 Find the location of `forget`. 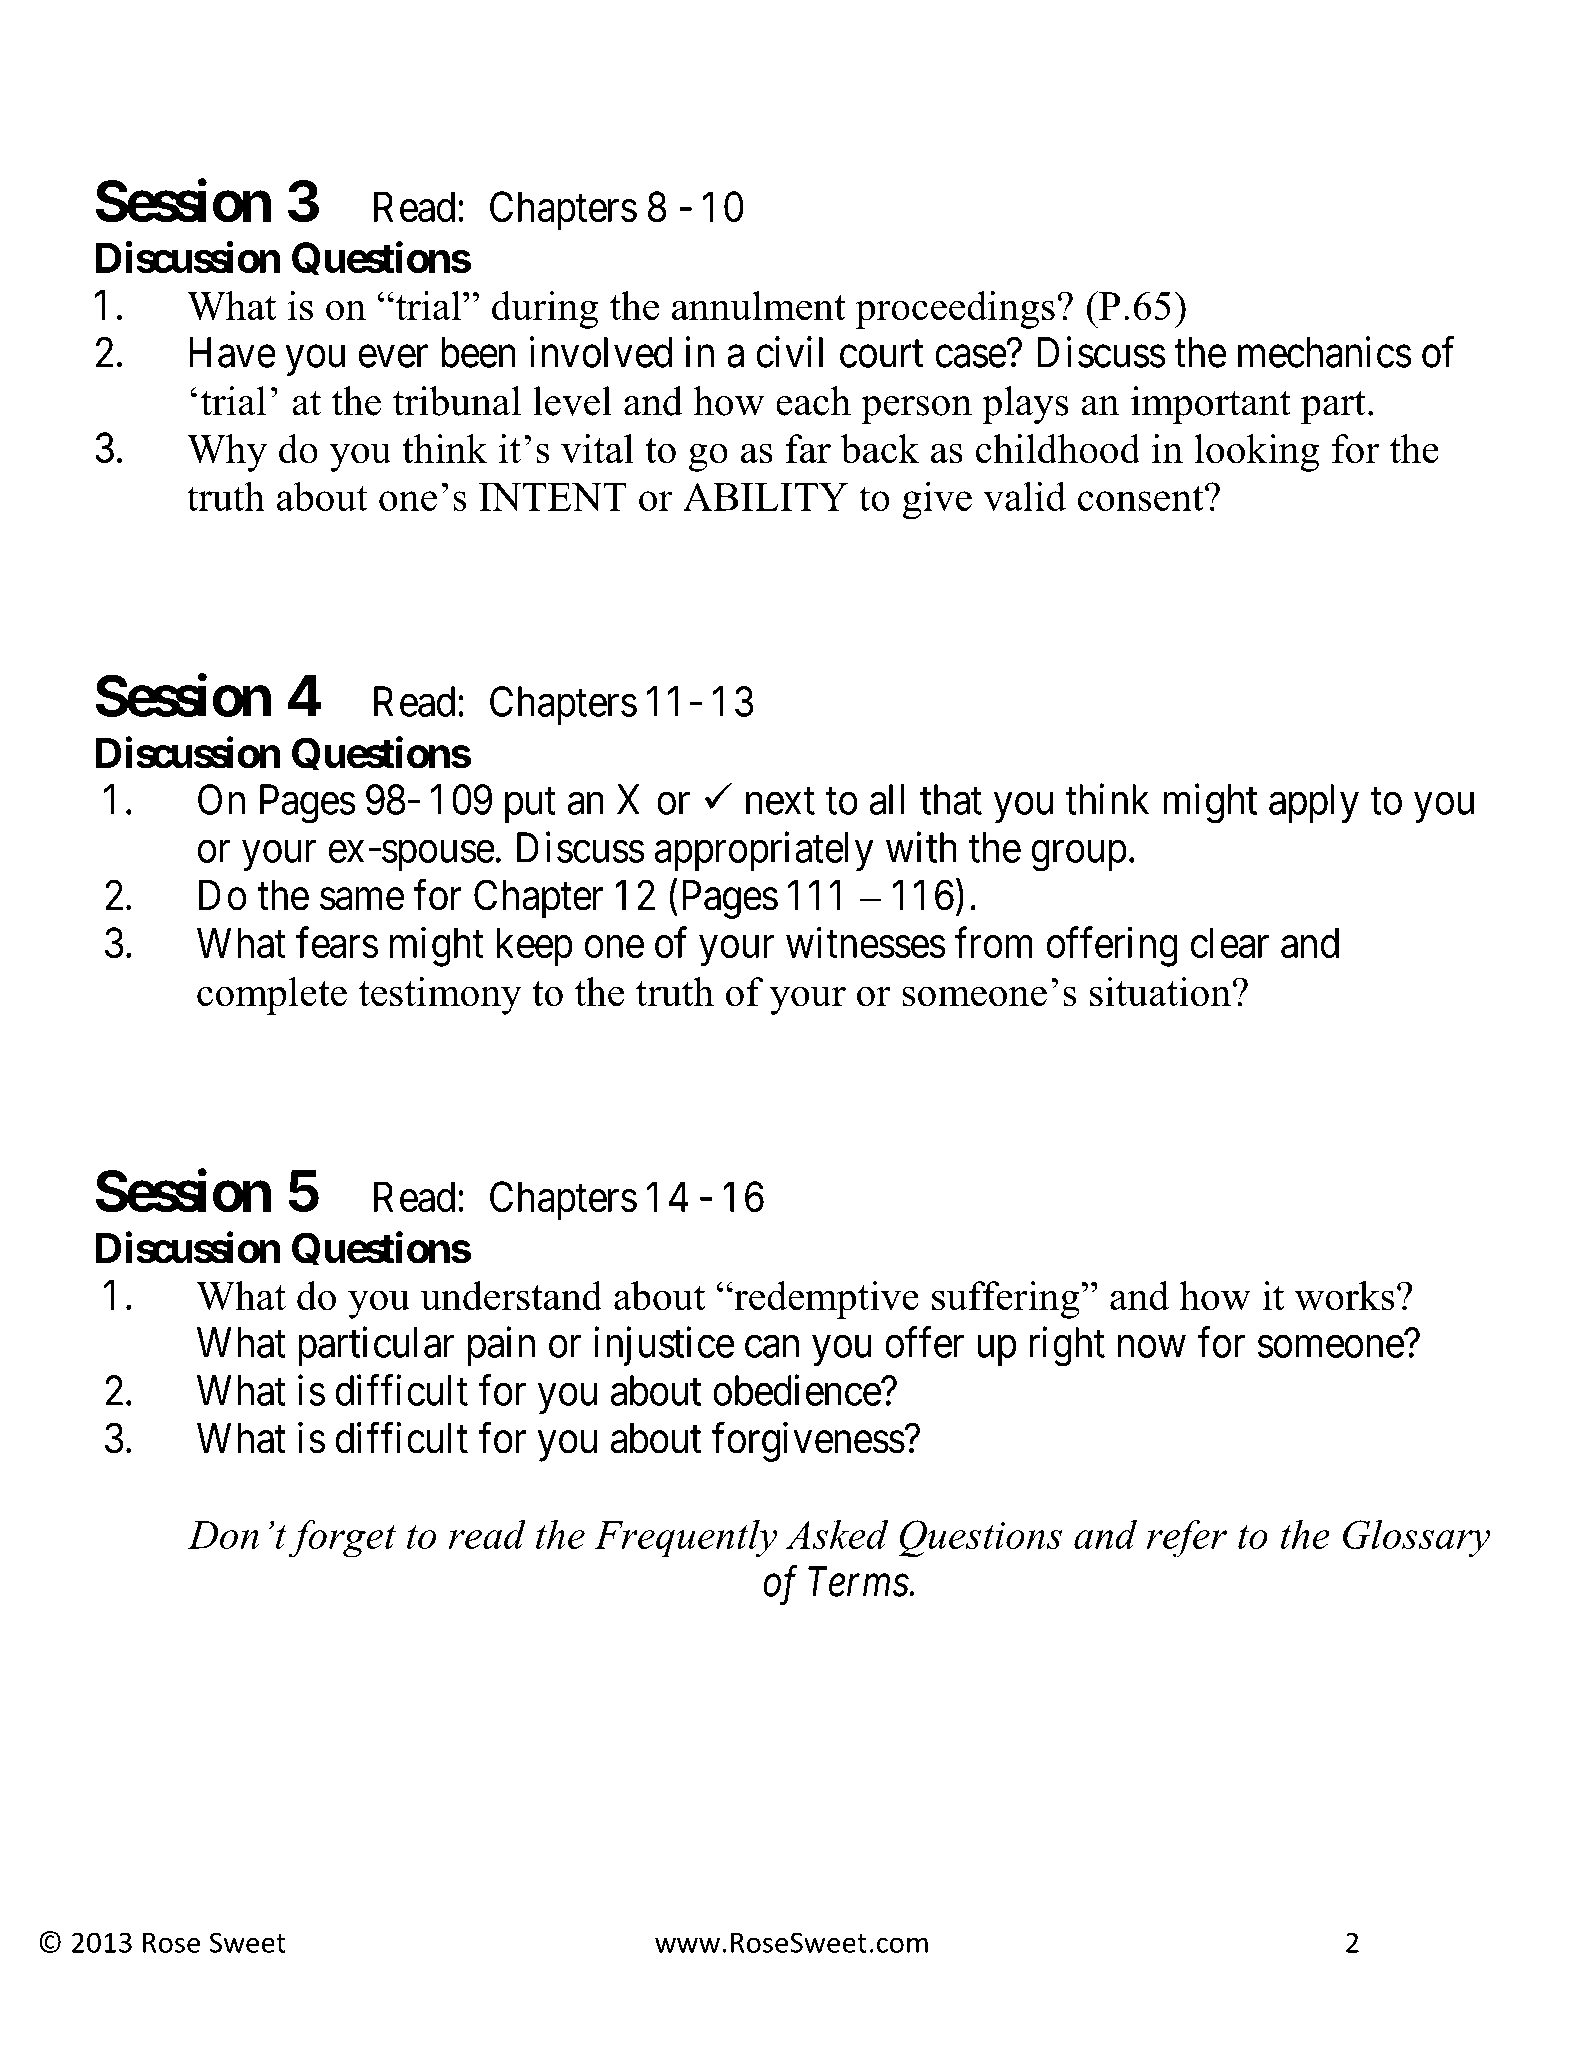

forget is located at coordinates (342, 1539).
